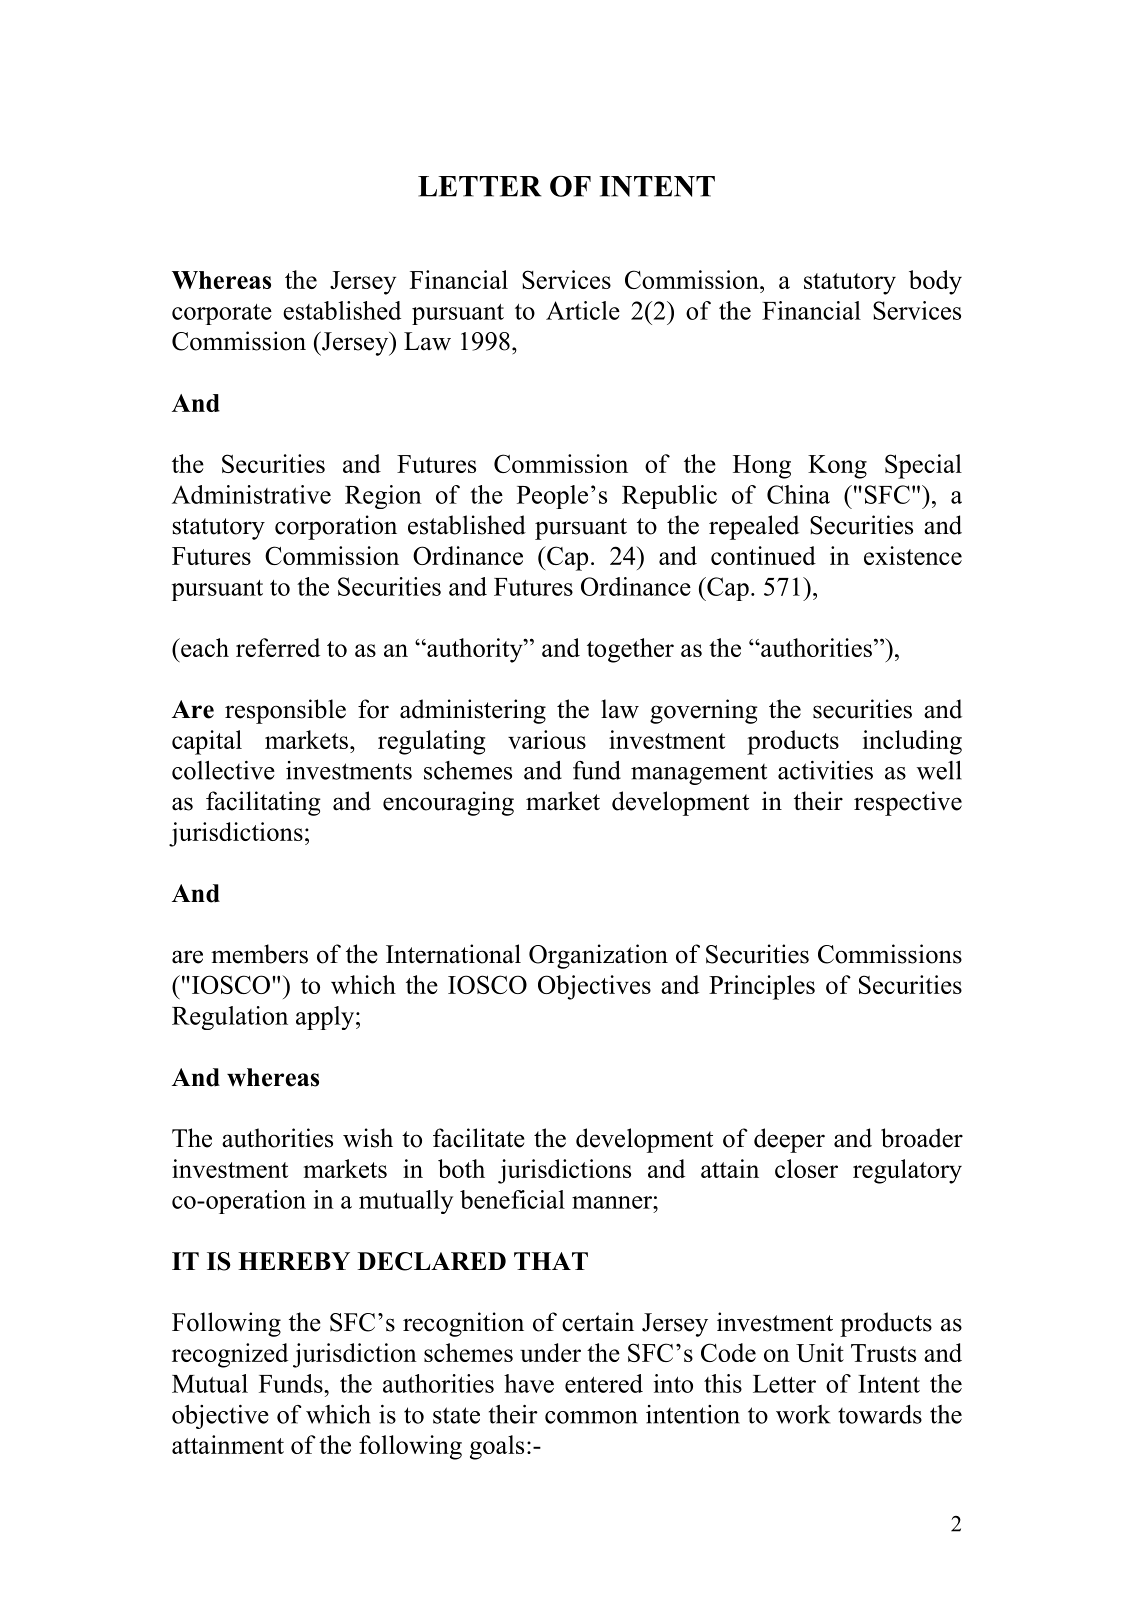  Describe the element at coordinates (604, 1383) in the image. I see `entered` at that location.
